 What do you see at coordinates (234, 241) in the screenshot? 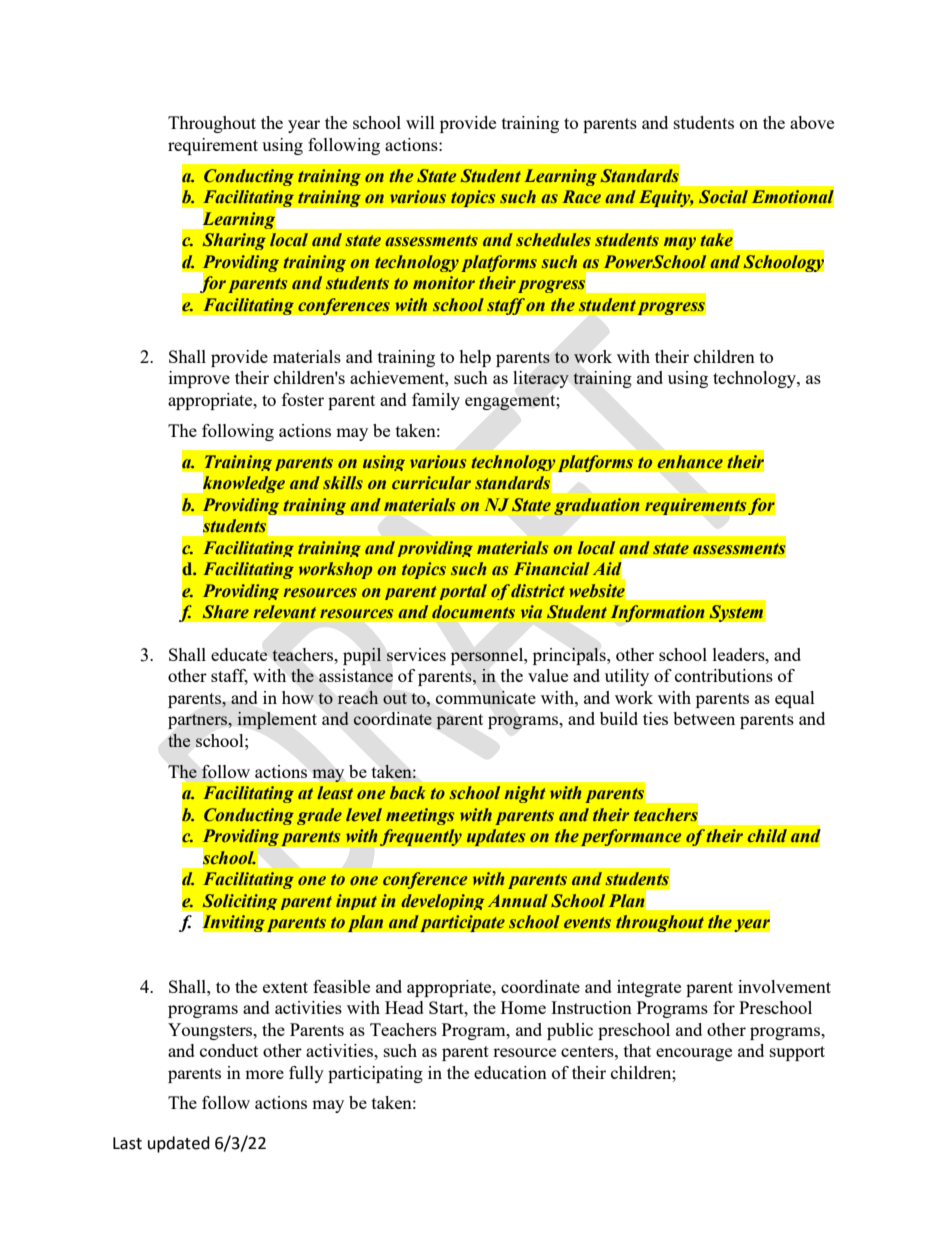
I see `Sharing` at bounding box center [234, 241].
